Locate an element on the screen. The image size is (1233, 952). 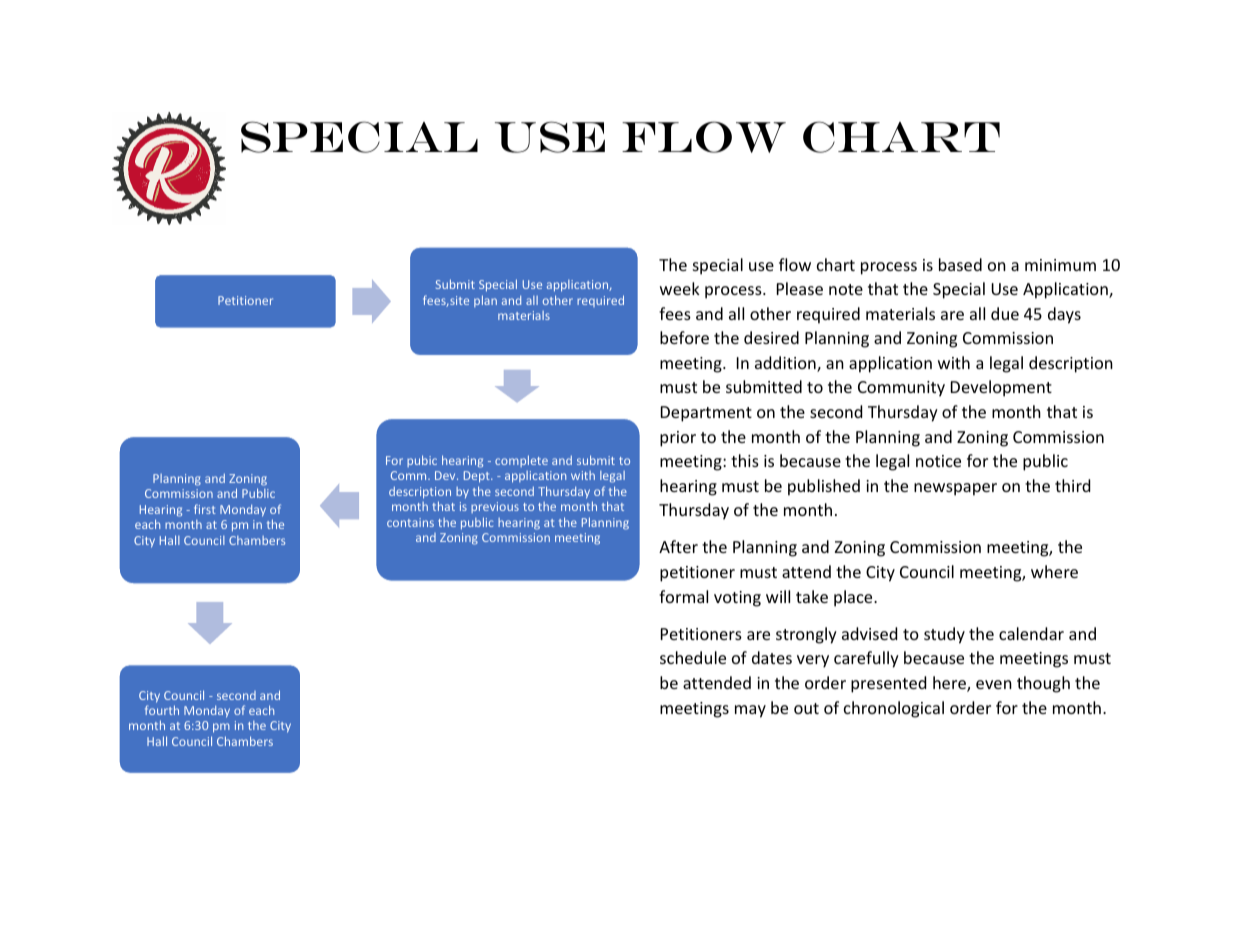
Department is located at coordinates (706, 414).
